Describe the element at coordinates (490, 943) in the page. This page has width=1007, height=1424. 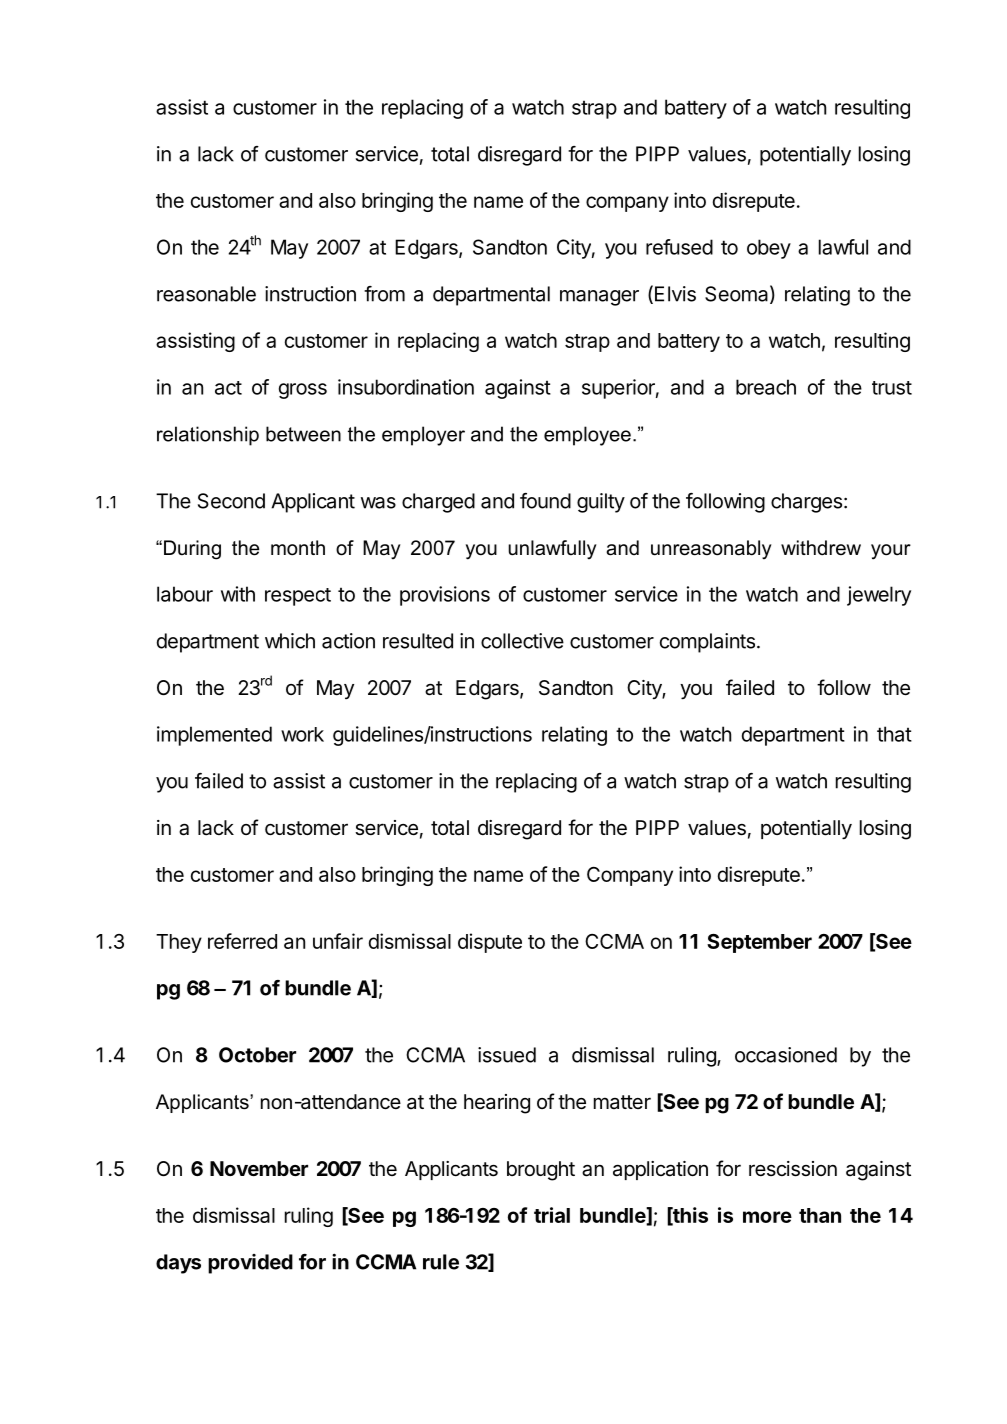
I see `dispute` at that location.
